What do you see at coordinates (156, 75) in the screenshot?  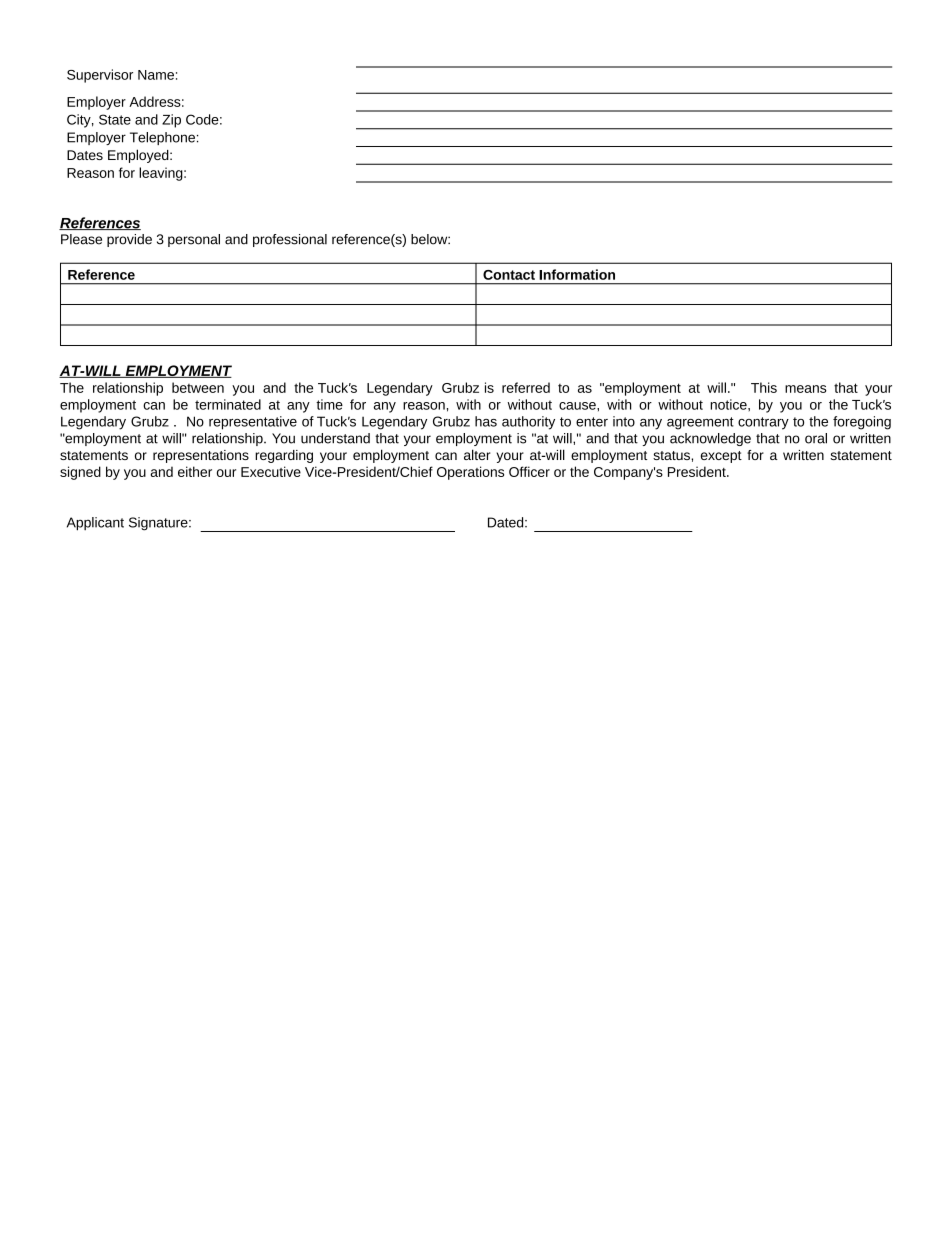 I see `Name` at bounding box center [156, 75].
